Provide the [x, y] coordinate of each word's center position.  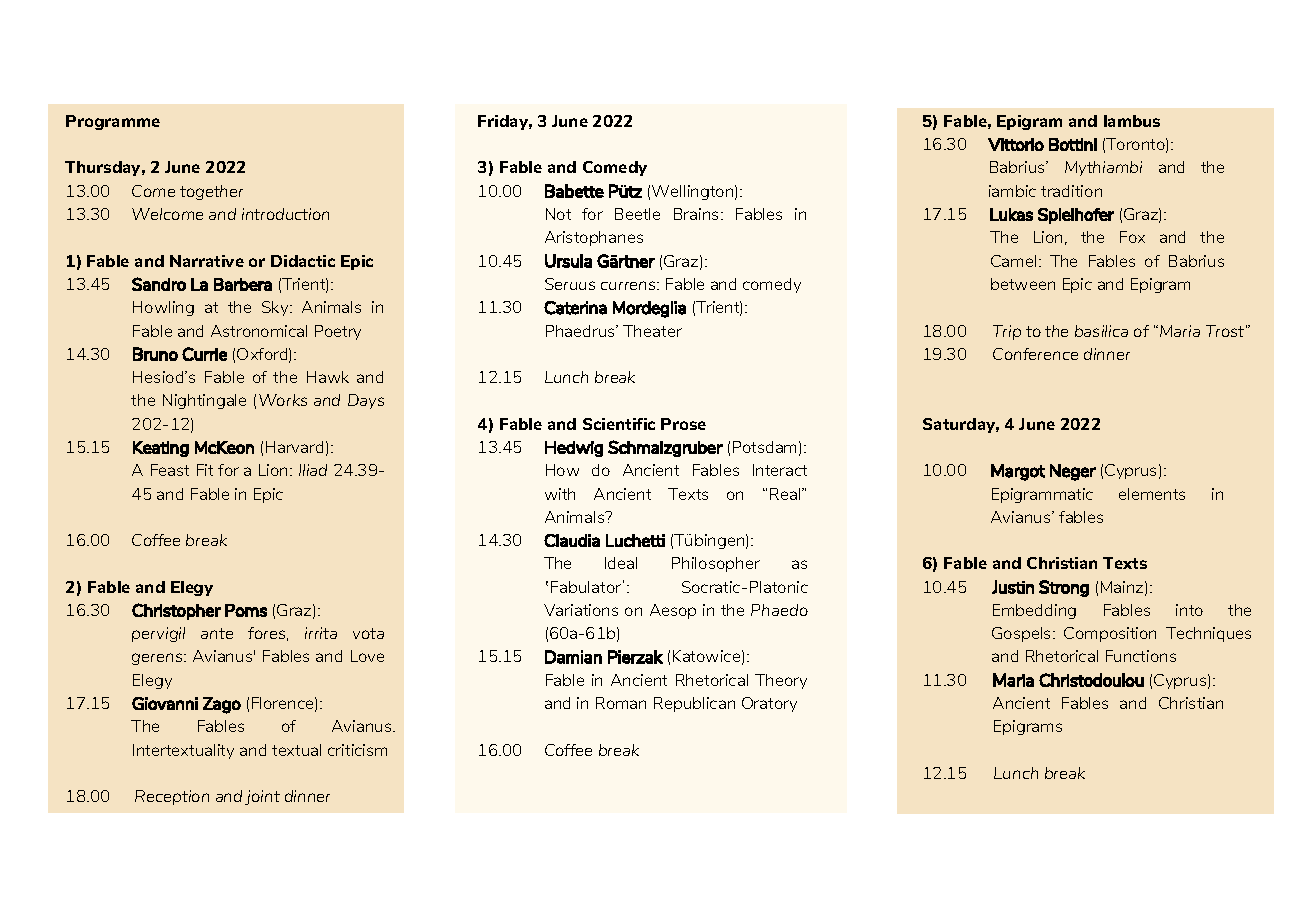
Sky [276, 308]
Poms [246, 610]
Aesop [673, 611]
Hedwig [574, 449]
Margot [1018, 472]
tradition [1071, 191]
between [1023, 284]
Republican [694, 704]
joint [262, 797]
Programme [113, 122]
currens [629, 285]
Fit [205, 470]
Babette [574, 191]
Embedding [1034, 611]
